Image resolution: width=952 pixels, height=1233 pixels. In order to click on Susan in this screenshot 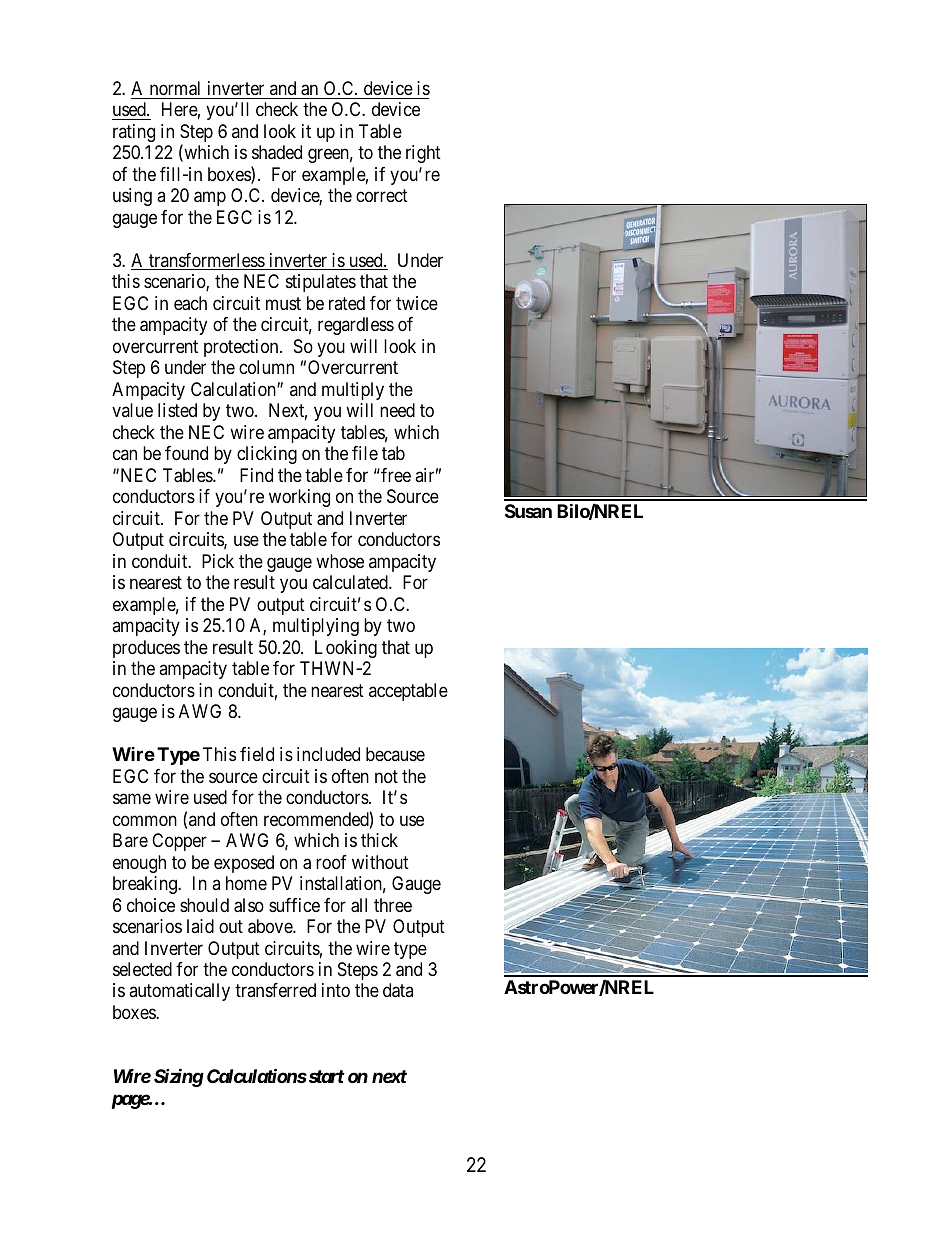, I will do `click(528, 511)`.
